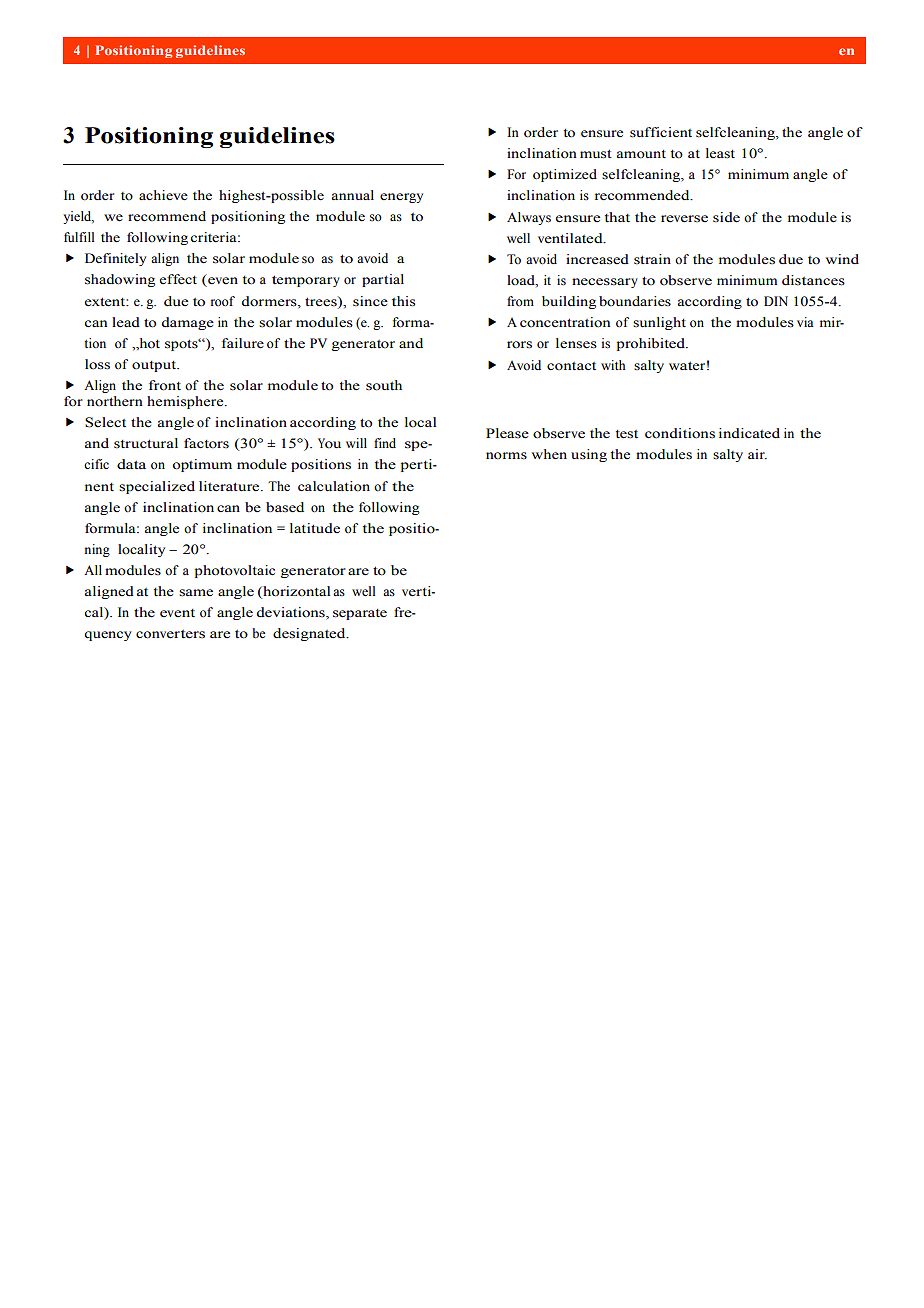 This image has width=924, height=1308. Describe the element at coordinates (659, 323) in the image. I see `sunlight` at that location.
